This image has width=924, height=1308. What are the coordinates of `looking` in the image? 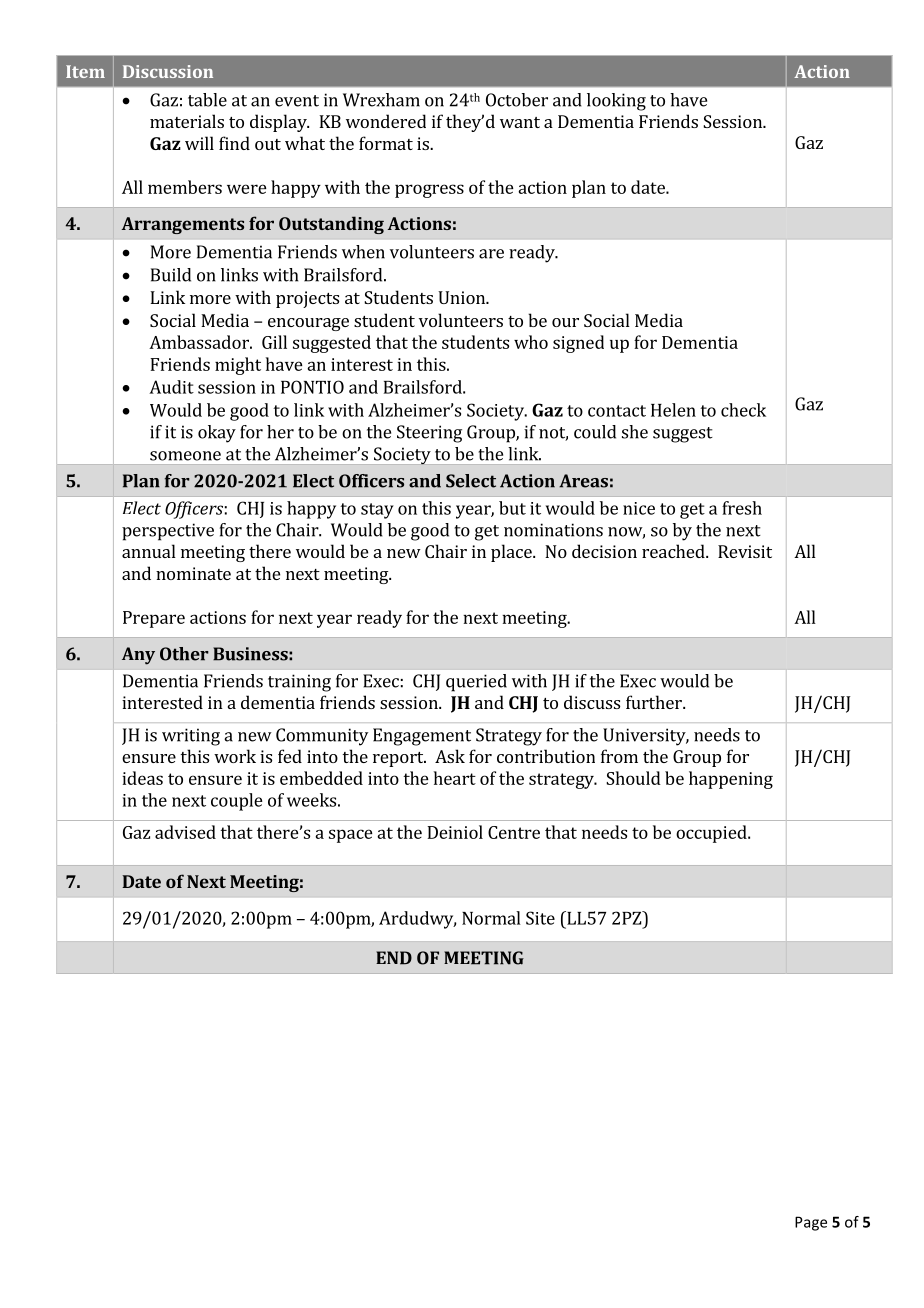 It's located at (616, 102).
